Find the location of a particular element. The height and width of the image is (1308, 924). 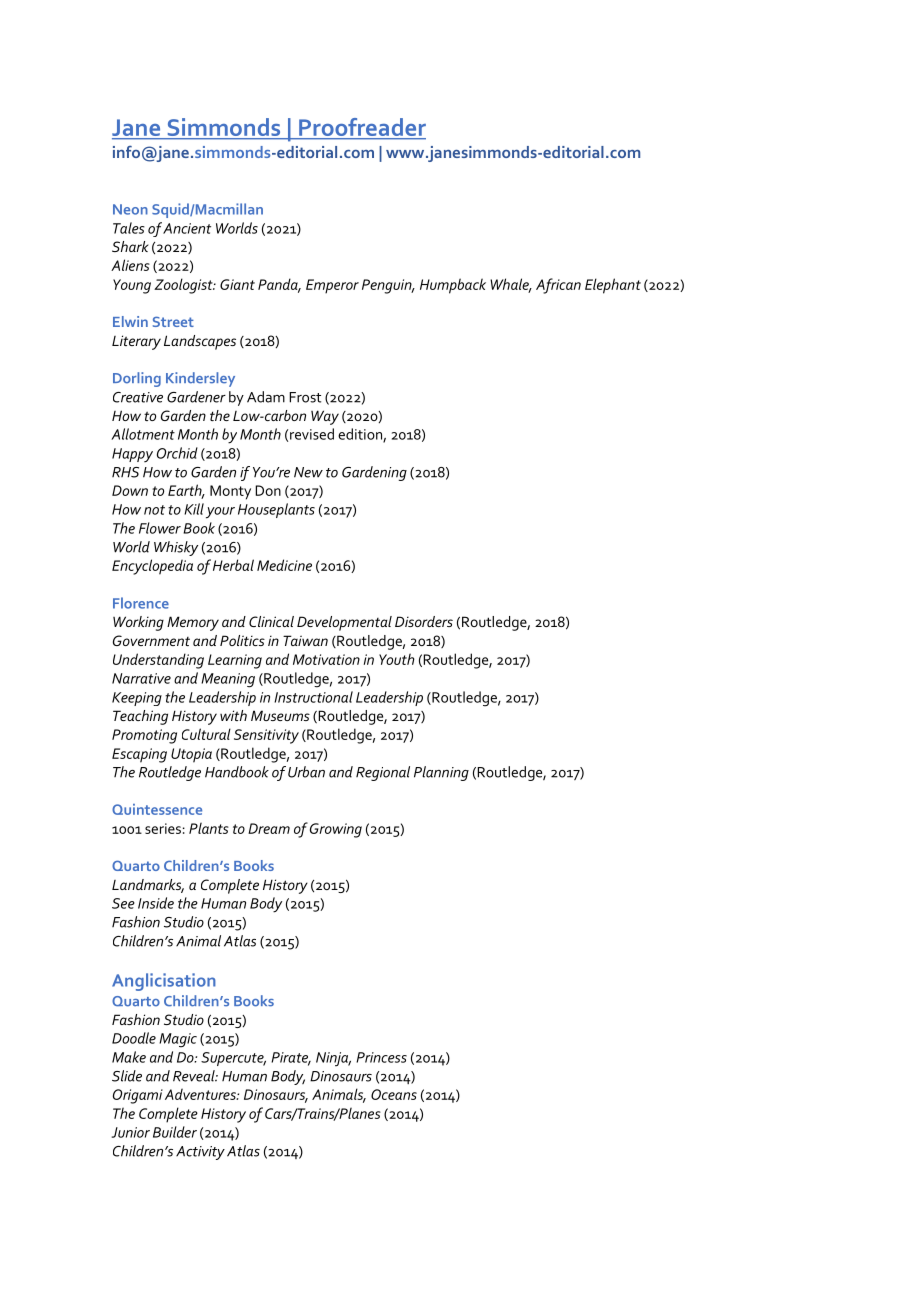

Motivation is located at coordinates (326, 659).
